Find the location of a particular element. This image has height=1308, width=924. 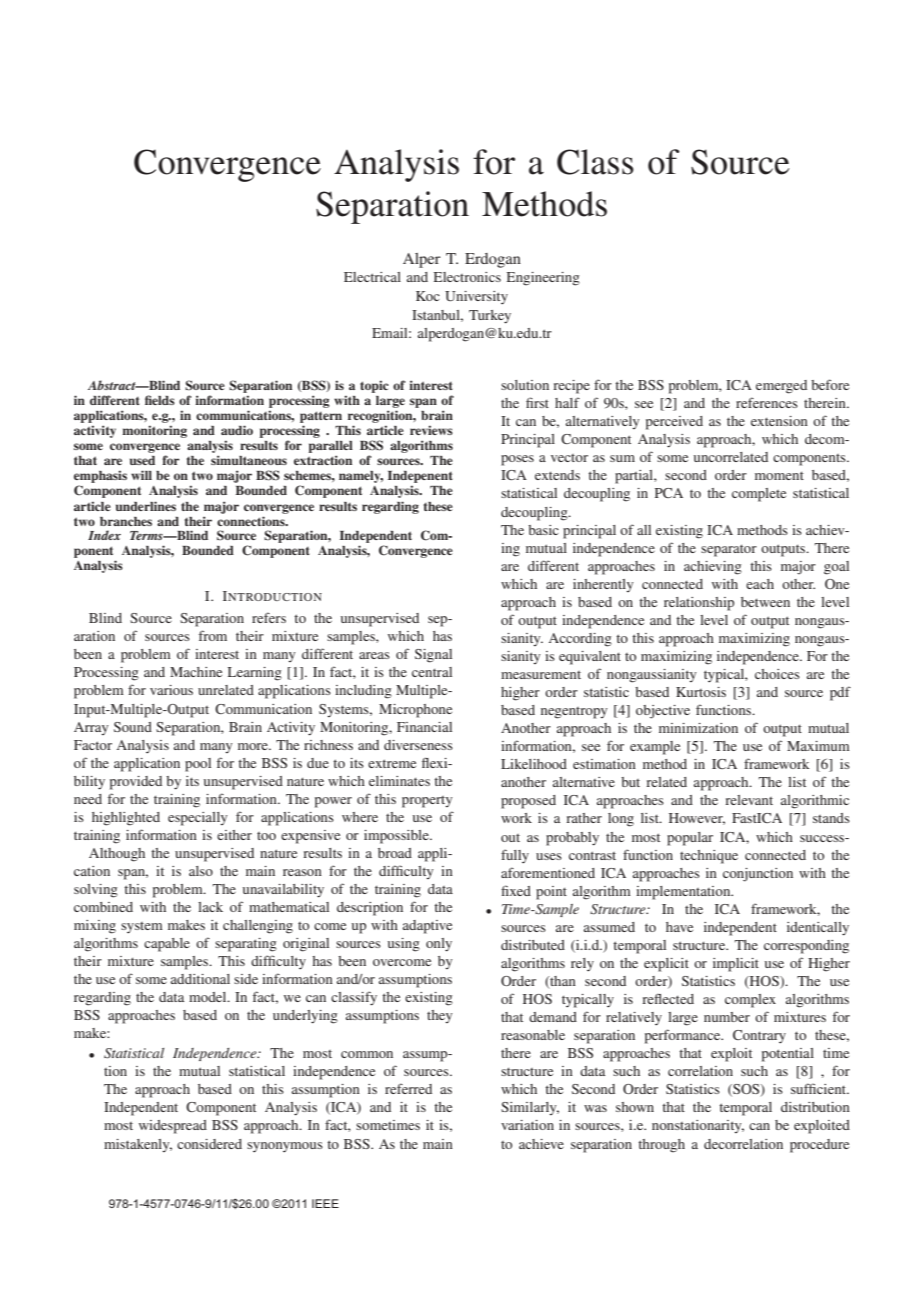

pool is located at coordinates (198, 765).
